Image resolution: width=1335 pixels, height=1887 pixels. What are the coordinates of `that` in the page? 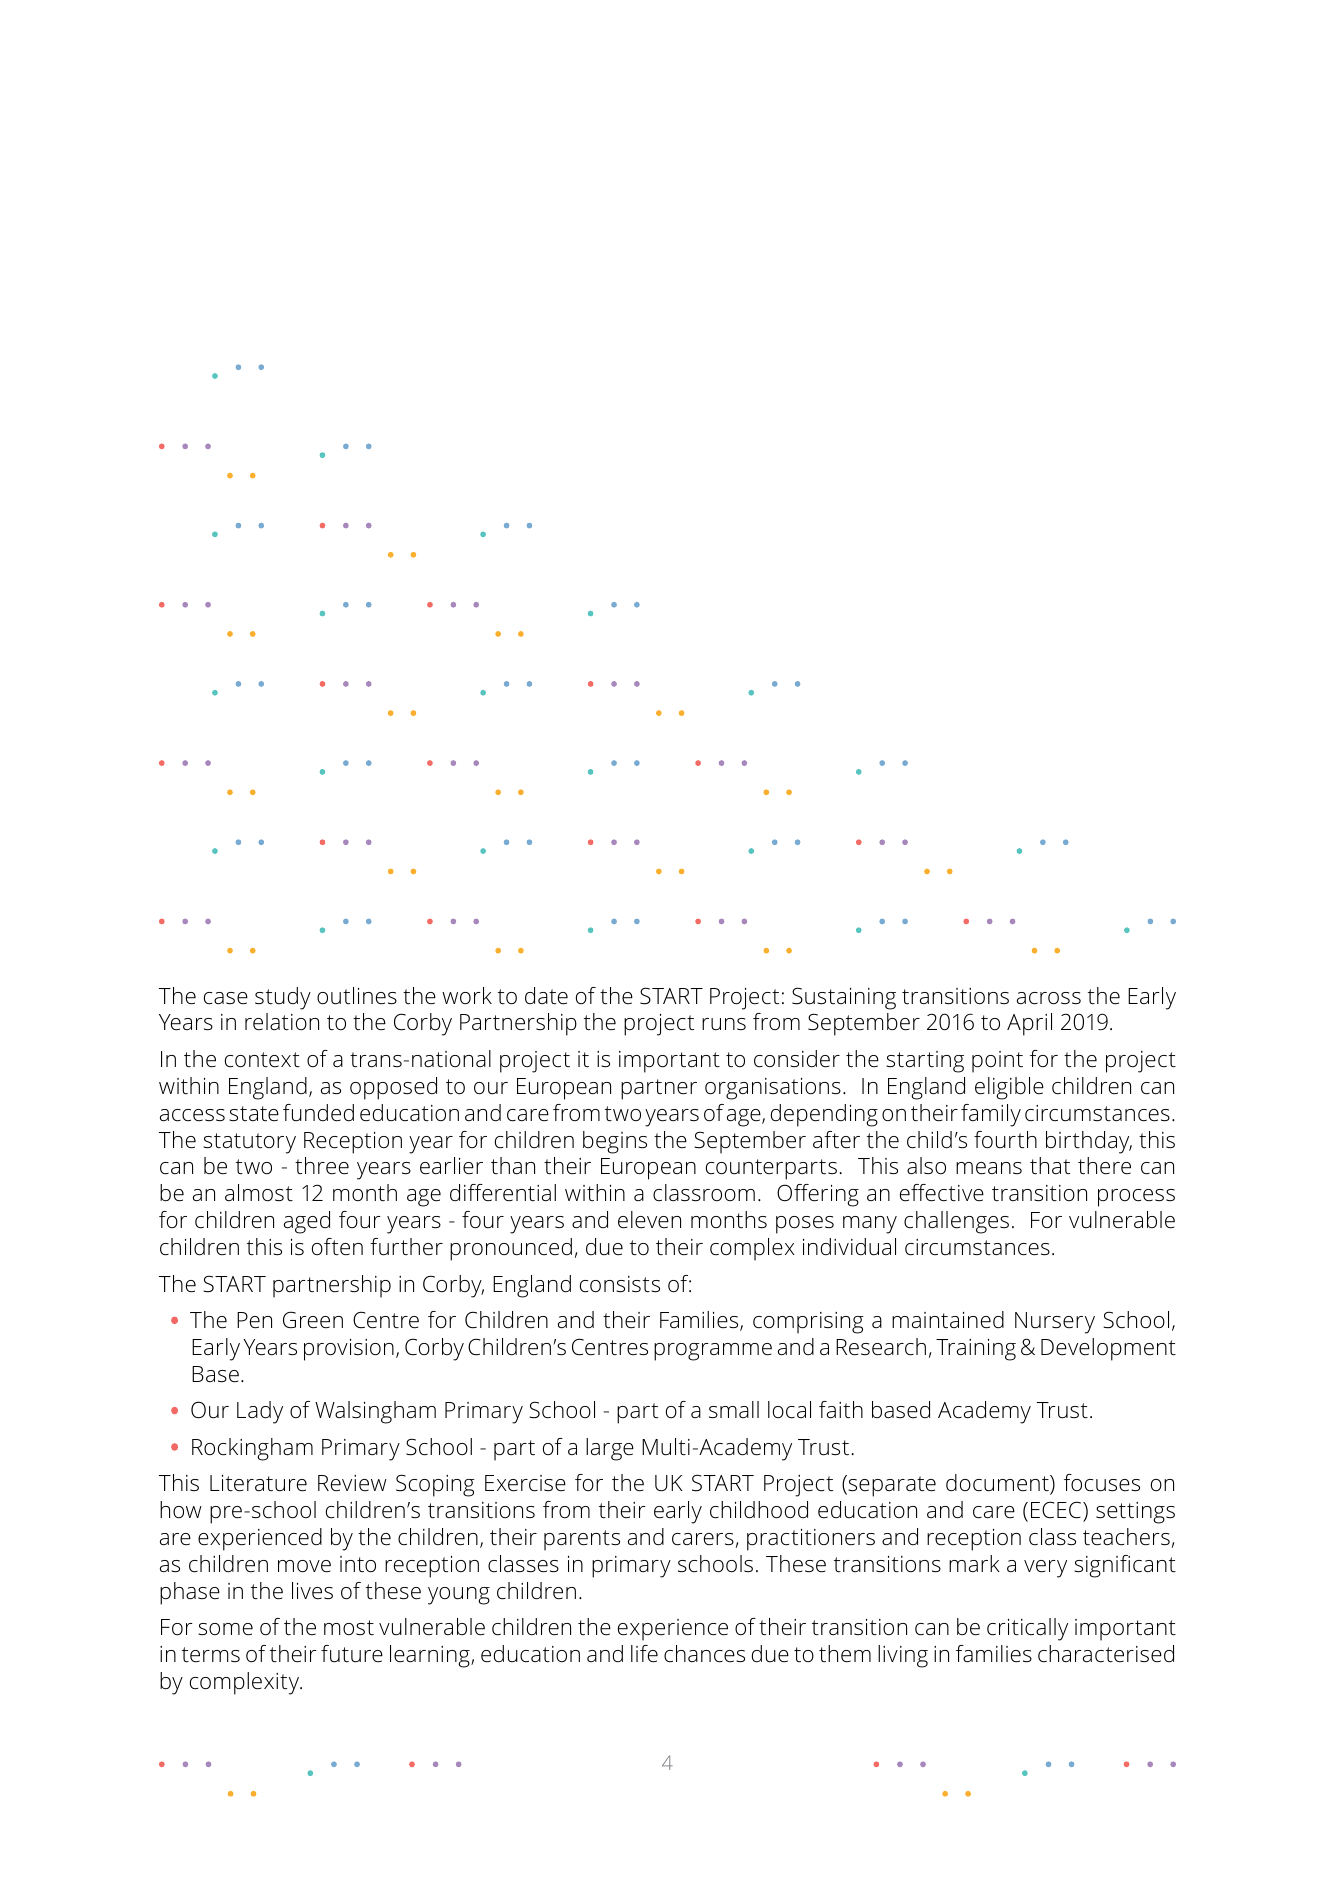 It's located at (1050, 1166).
